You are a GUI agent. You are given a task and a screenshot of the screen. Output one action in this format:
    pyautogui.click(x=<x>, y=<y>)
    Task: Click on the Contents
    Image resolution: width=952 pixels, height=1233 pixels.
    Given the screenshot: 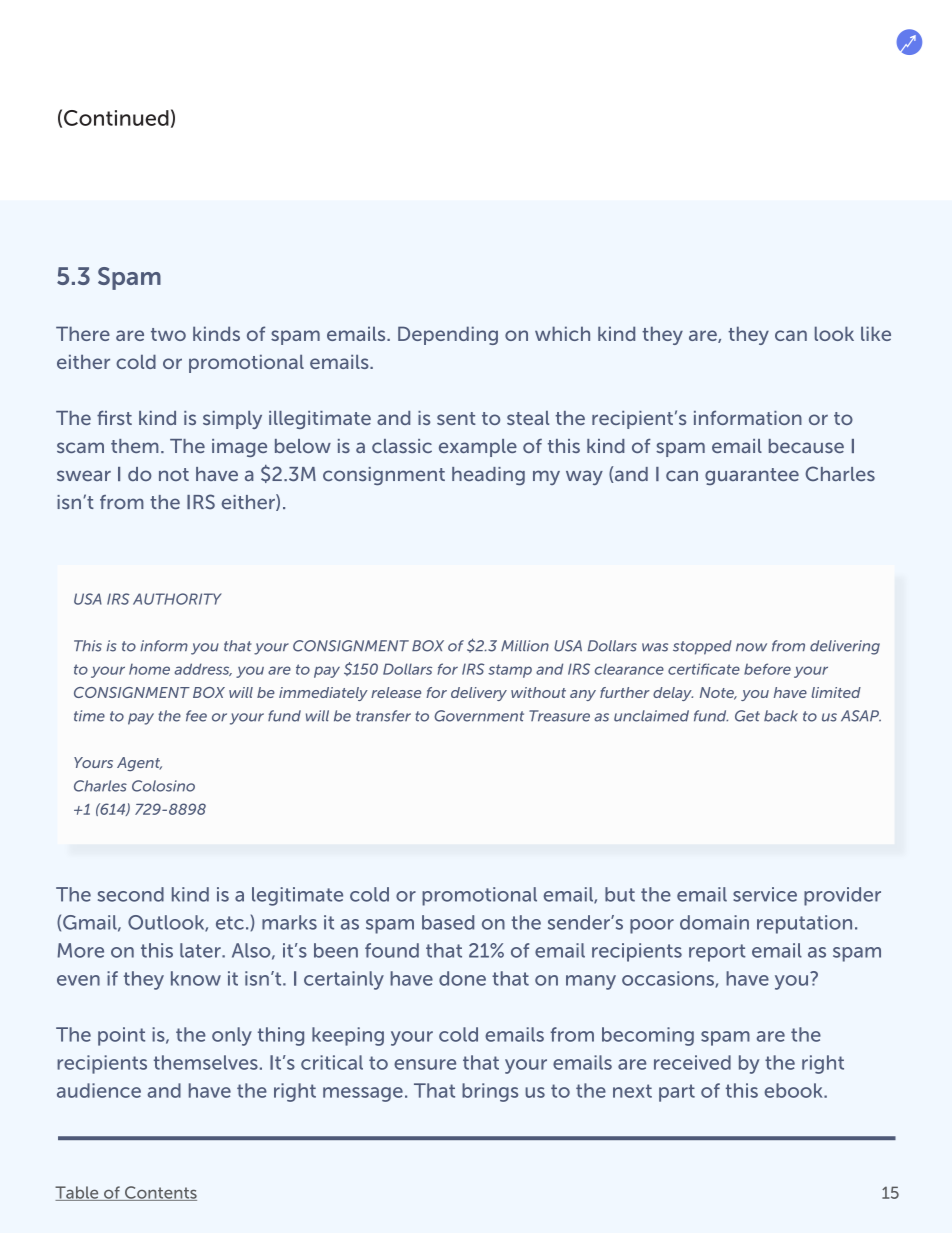 What is the action you would take?
    pyautogui.click(x=160, y=1193)
